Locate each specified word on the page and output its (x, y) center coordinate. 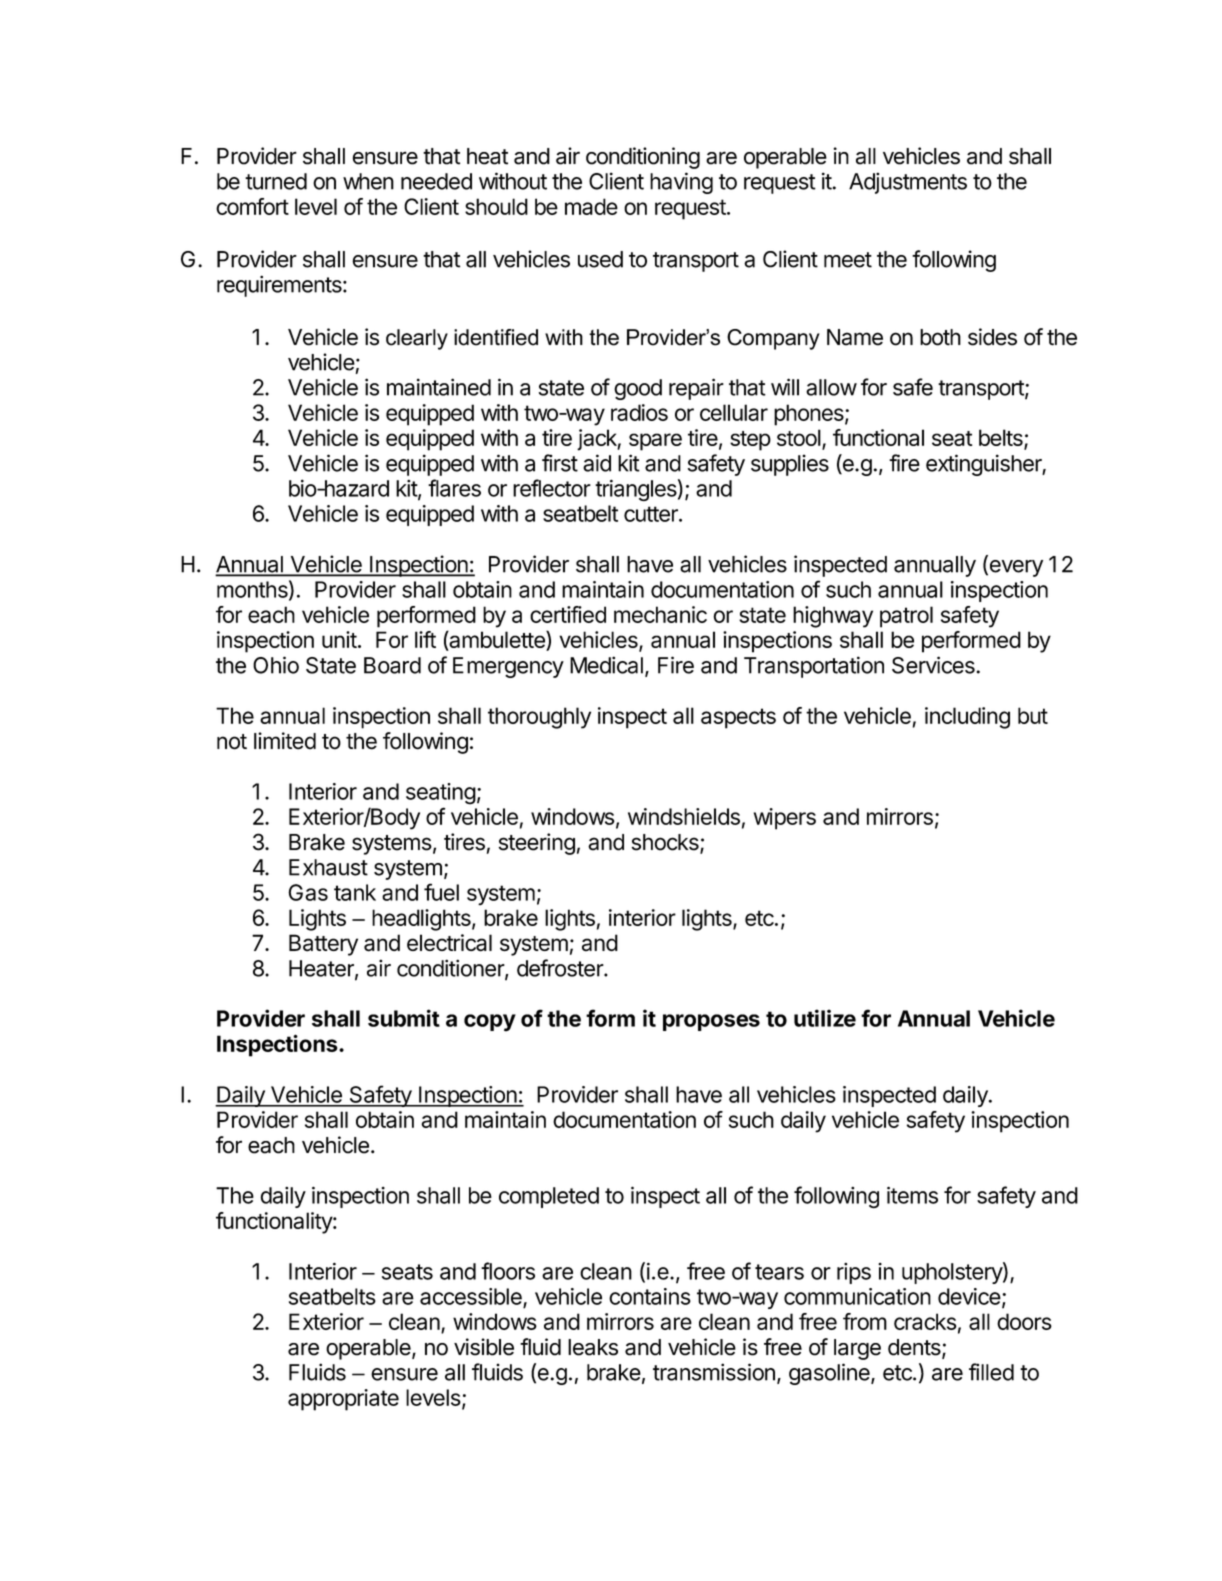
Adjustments (908, 183)
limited (285, 741)
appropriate (343, 1400)
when (368, 181)
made (591, 206)
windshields (684, 816)
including (967, 718)
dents (915, 1348)
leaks (593, 1347)
